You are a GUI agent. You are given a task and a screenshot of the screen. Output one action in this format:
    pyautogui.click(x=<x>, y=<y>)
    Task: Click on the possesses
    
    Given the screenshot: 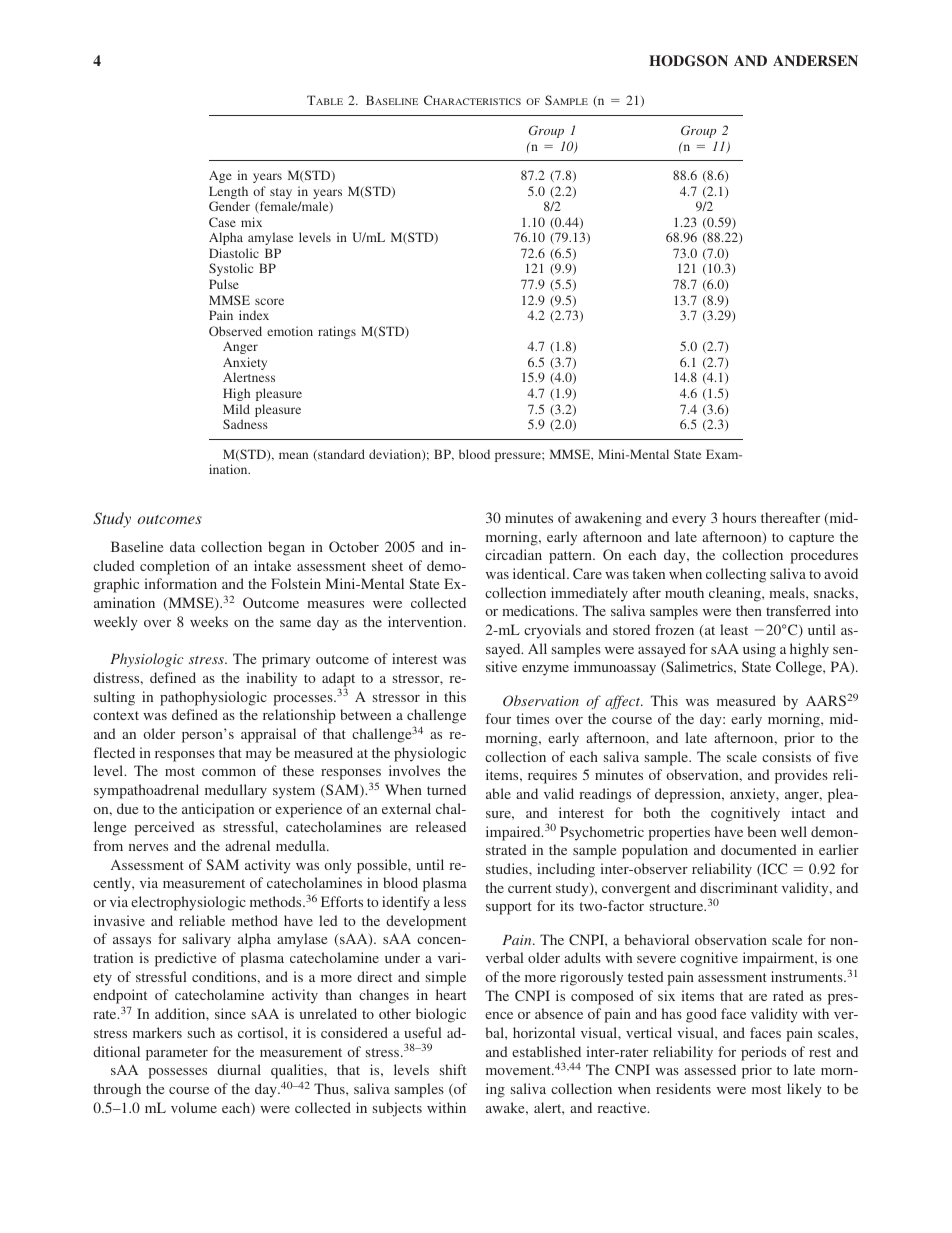 What is the action you would take?
    pyautogui.click(x=177, y=1073)
